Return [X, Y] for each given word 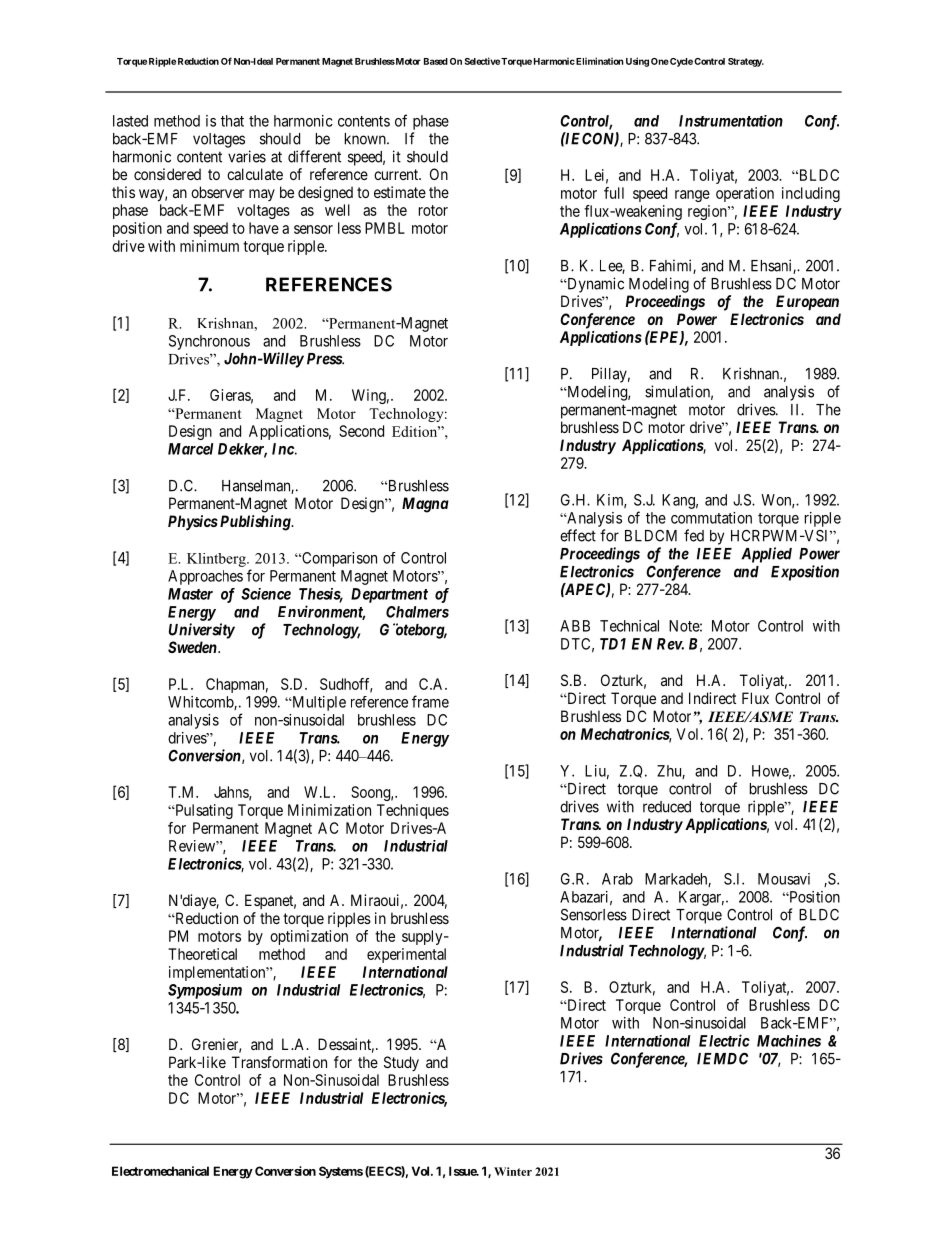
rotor [433, 210]
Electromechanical [160, 1171]
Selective [482, 61]
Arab [617, 879]
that [232, 121]
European [807, 302]
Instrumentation [731, 121]
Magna [425, 505]
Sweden [193, 647]
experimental [406, 955]
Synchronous [209, 342]
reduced [667, 807]
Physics [193, 523]
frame [430, 701]
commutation [711, 518]
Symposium [205, 991]
